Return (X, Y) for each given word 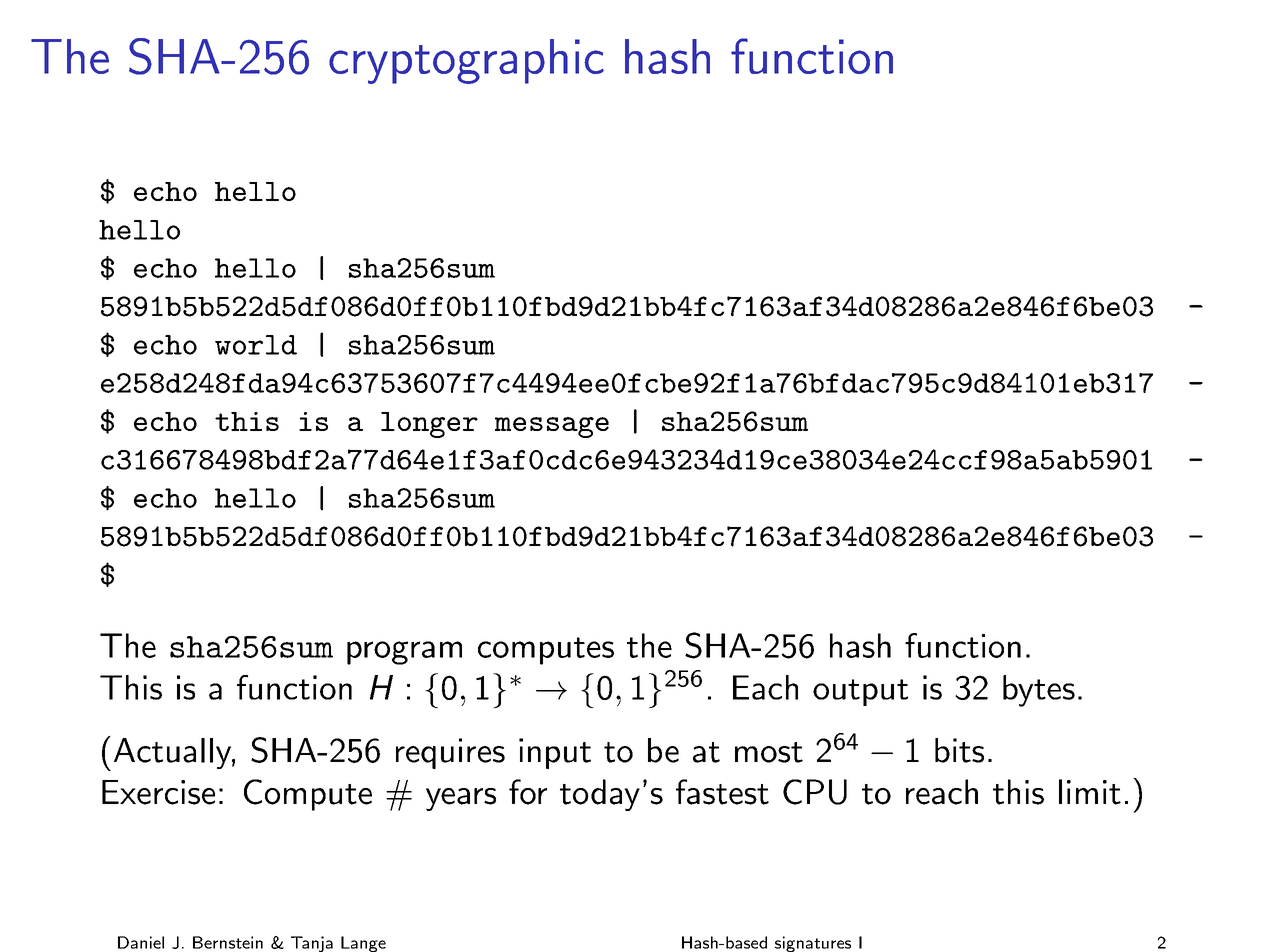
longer (429, 425)
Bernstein (228, 942)
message (552, 427)
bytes (1039, 691)
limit (1090, 792)
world (256, 345)
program (404, 653)
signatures (813, 944)
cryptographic (466, 61)
